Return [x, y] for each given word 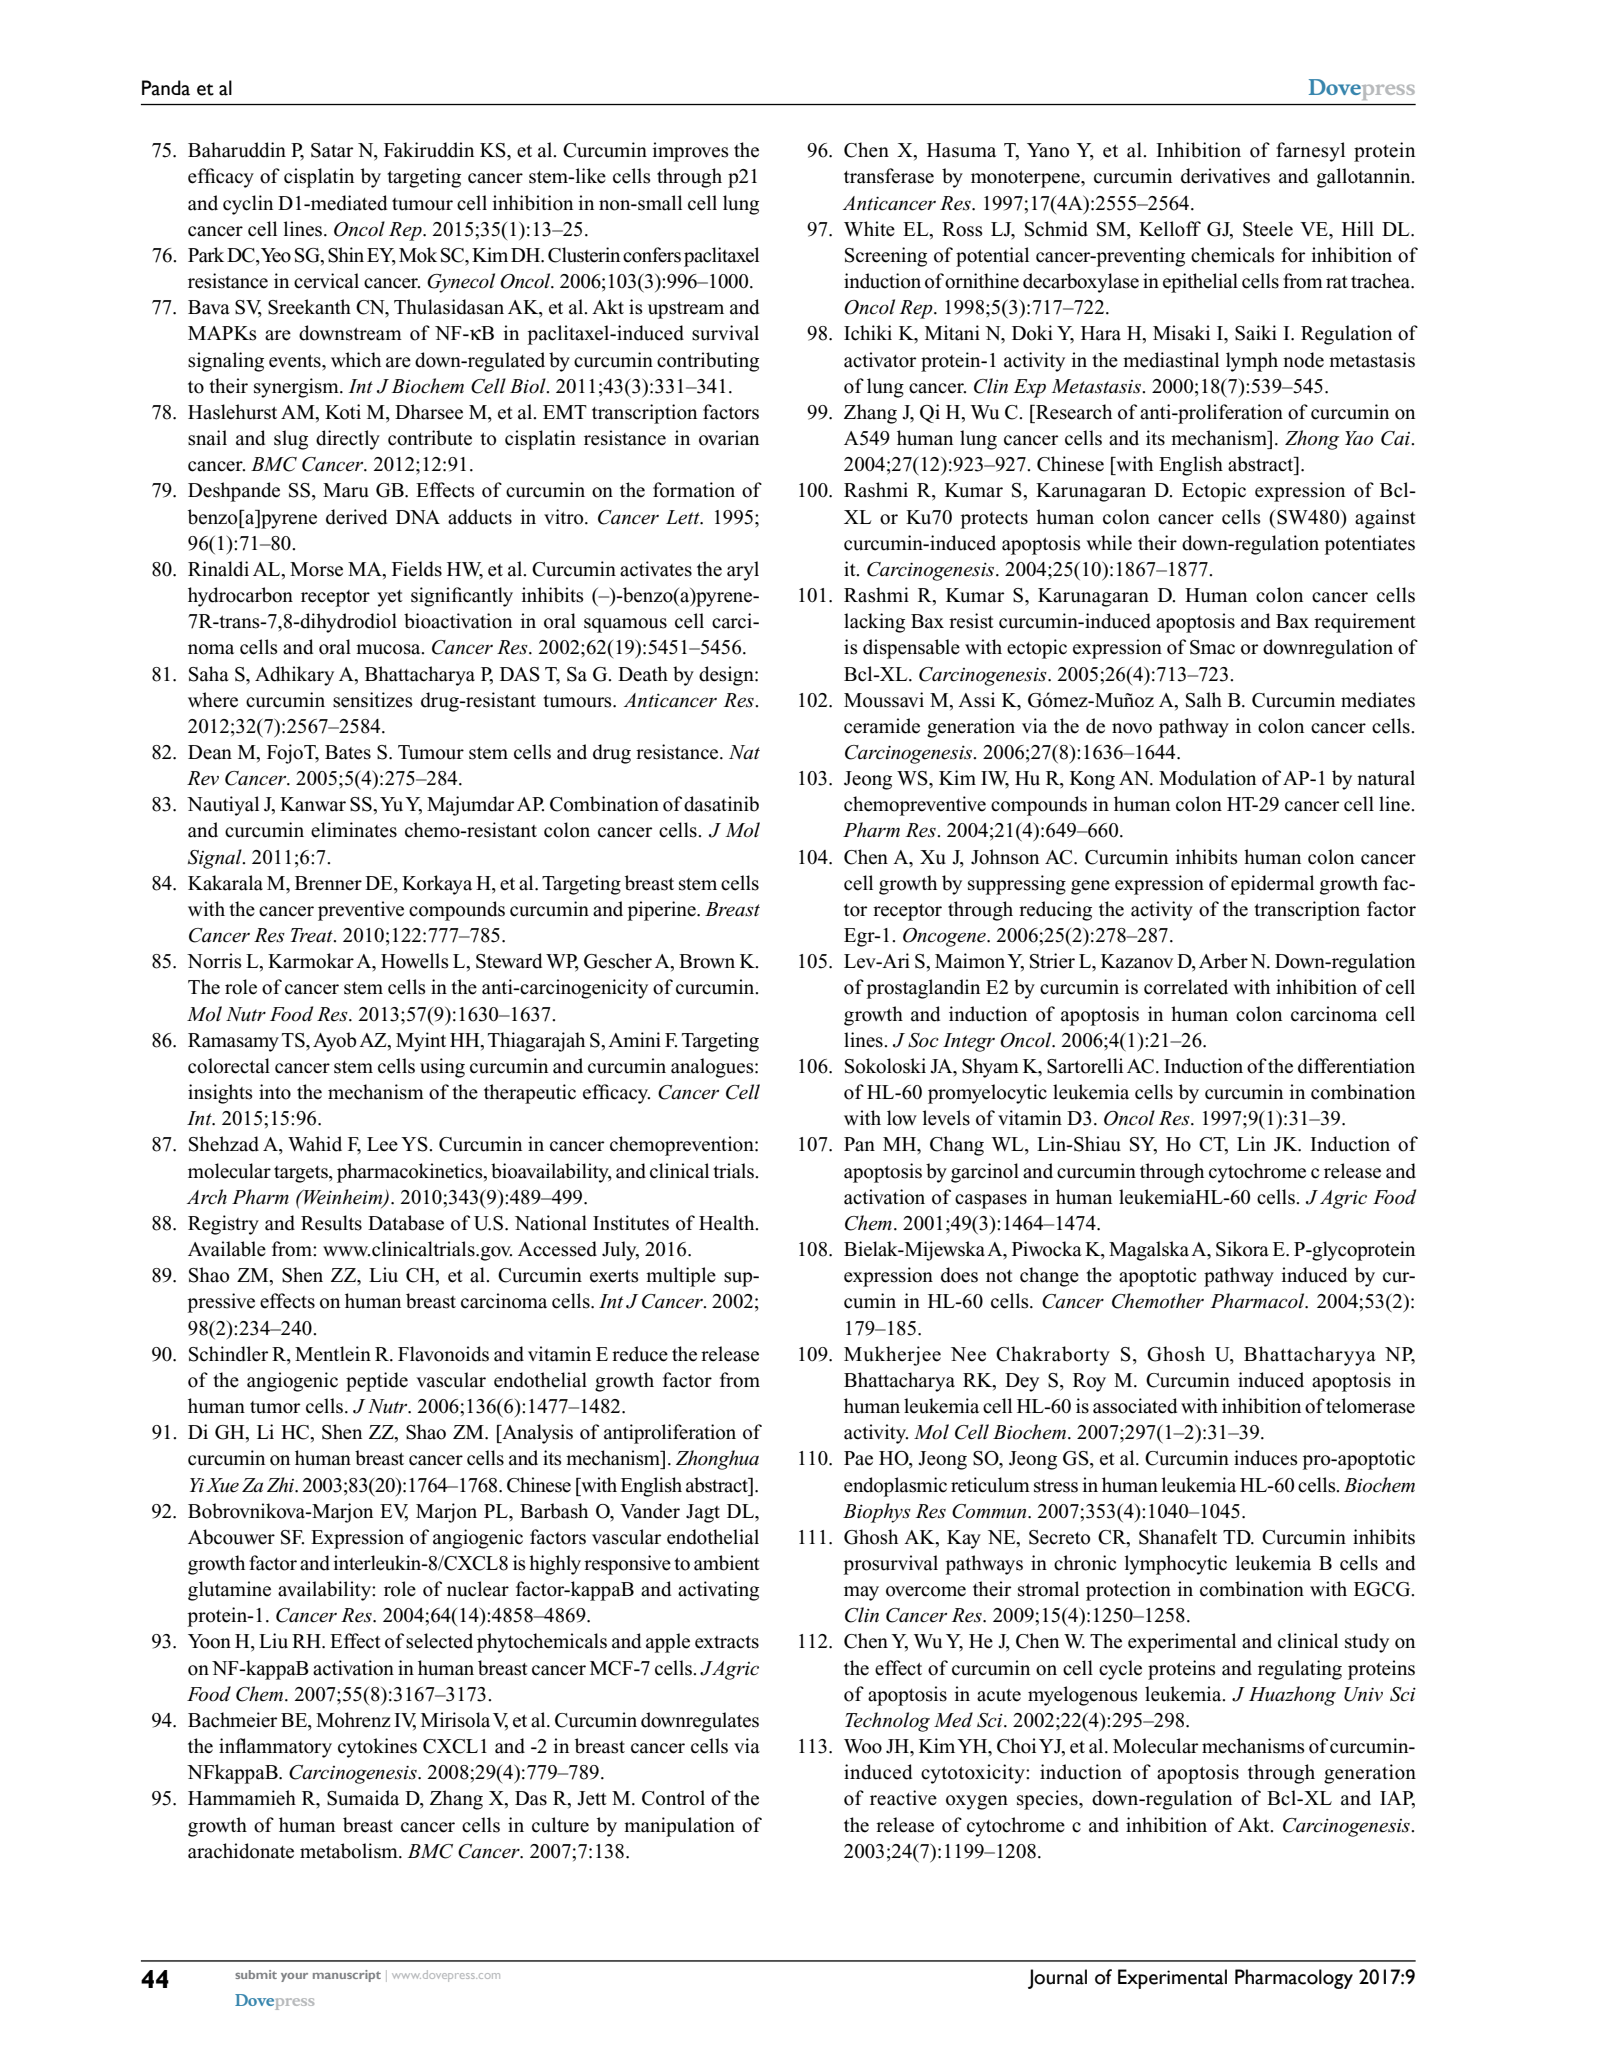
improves [690, 152]
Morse [316, 569]
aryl [743, 571]
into [275, 1092]
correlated [1186, 987]
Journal [1057, 1979]
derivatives [1225, 176]
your [294, 1977]
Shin [346, 255]
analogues [713, 1068]
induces [1266, 1458]
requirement [1365, 623]
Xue [222, 1485]
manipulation [679, 1827]
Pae [858, 1458]
